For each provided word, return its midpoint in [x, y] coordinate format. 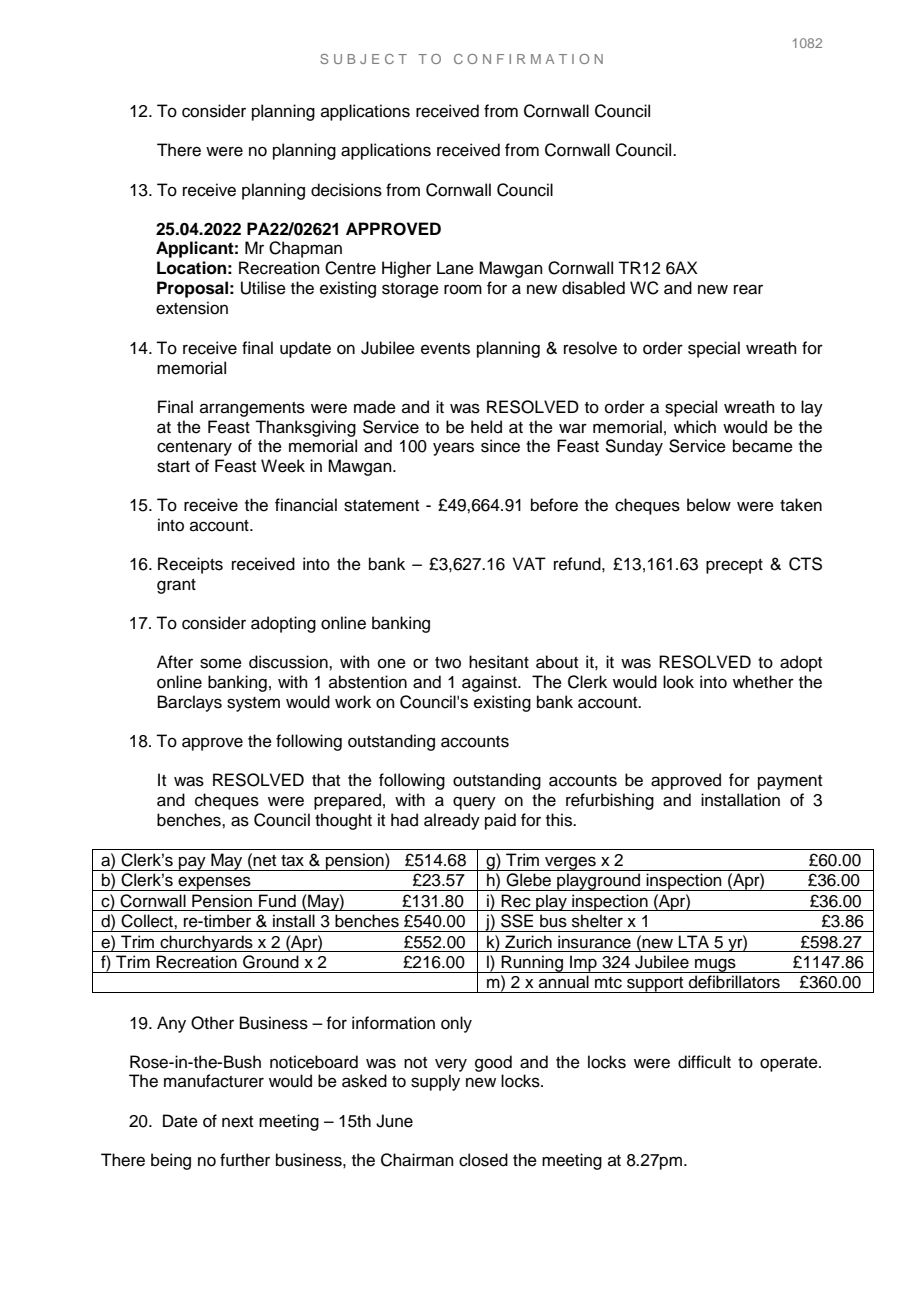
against [490, 683]
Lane [455, 268]
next [237, 1122]
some [221, 663]
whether [763, 682]
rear [748, 289]
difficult [704, 1062]
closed [483, 1160]
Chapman [305, 249]
